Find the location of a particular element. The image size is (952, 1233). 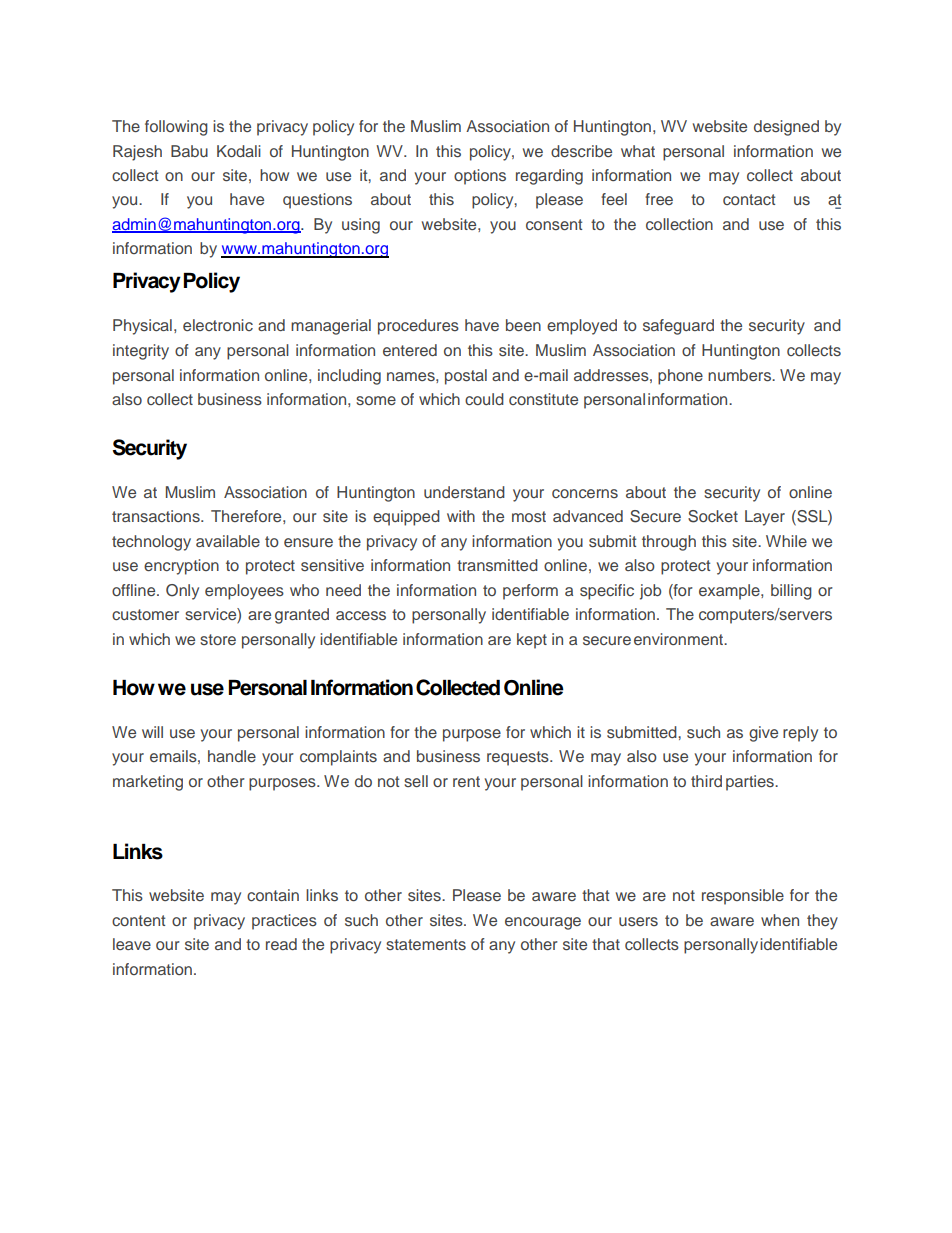

practices is located at coordinates (284, 922).
